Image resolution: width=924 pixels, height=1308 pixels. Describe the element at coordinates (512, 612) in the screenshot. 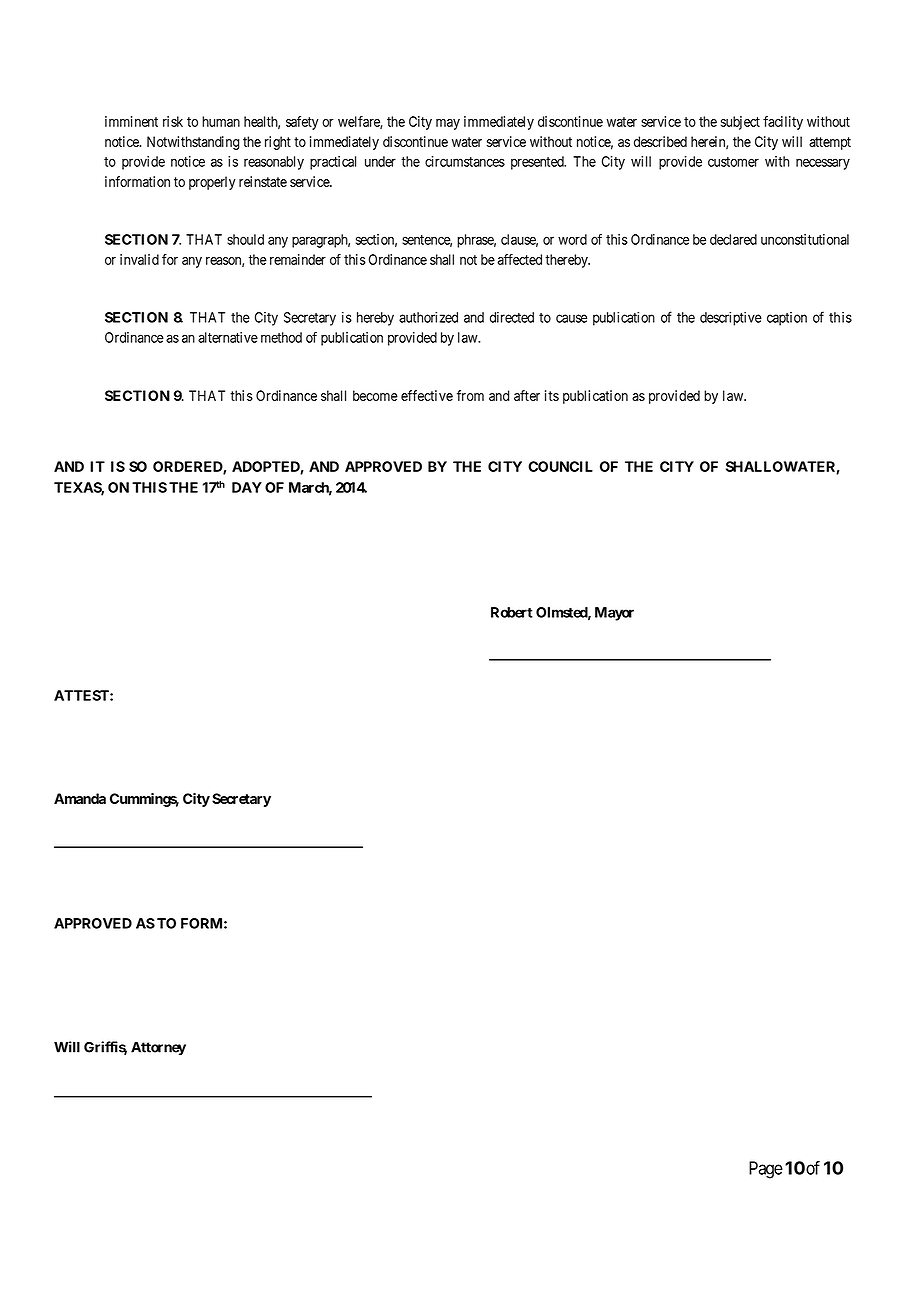

I see `Robert` at that location.
